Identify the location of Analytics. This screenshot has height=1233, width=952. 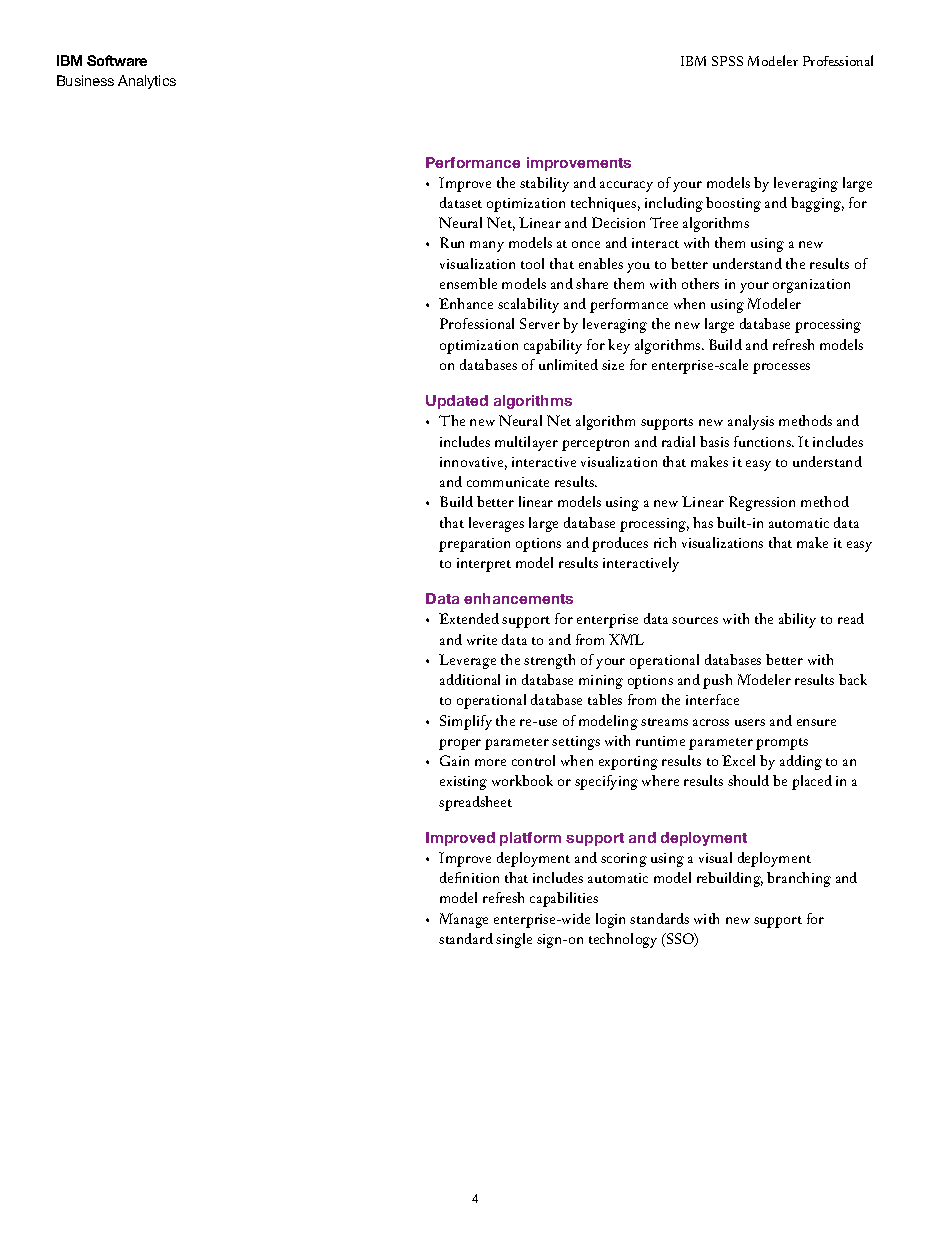
(147, 82).
